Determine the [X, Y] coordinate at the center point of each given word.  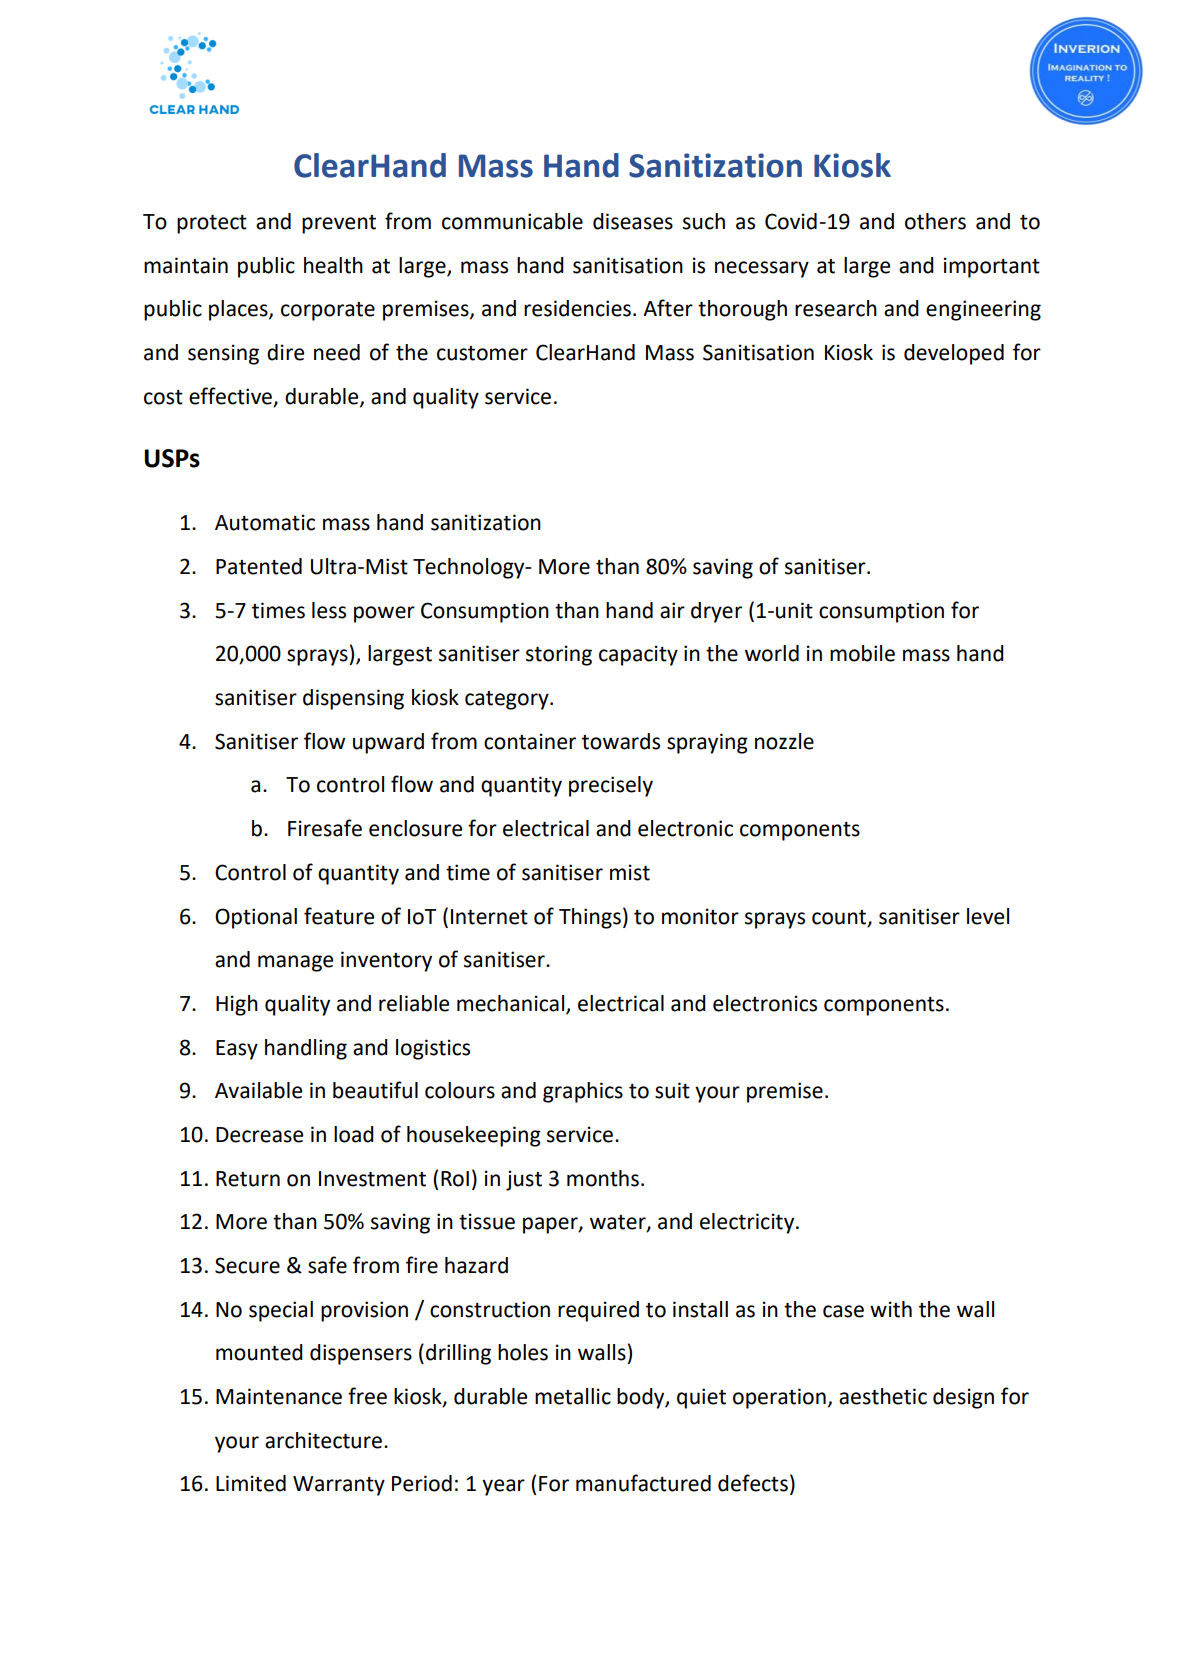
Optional [256, 918]
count [840, 918]
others [935, 221]
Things [590, 918]
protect [212, 224]
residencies [577, 308]
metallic [573, 1396]
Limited [251, 1483]
